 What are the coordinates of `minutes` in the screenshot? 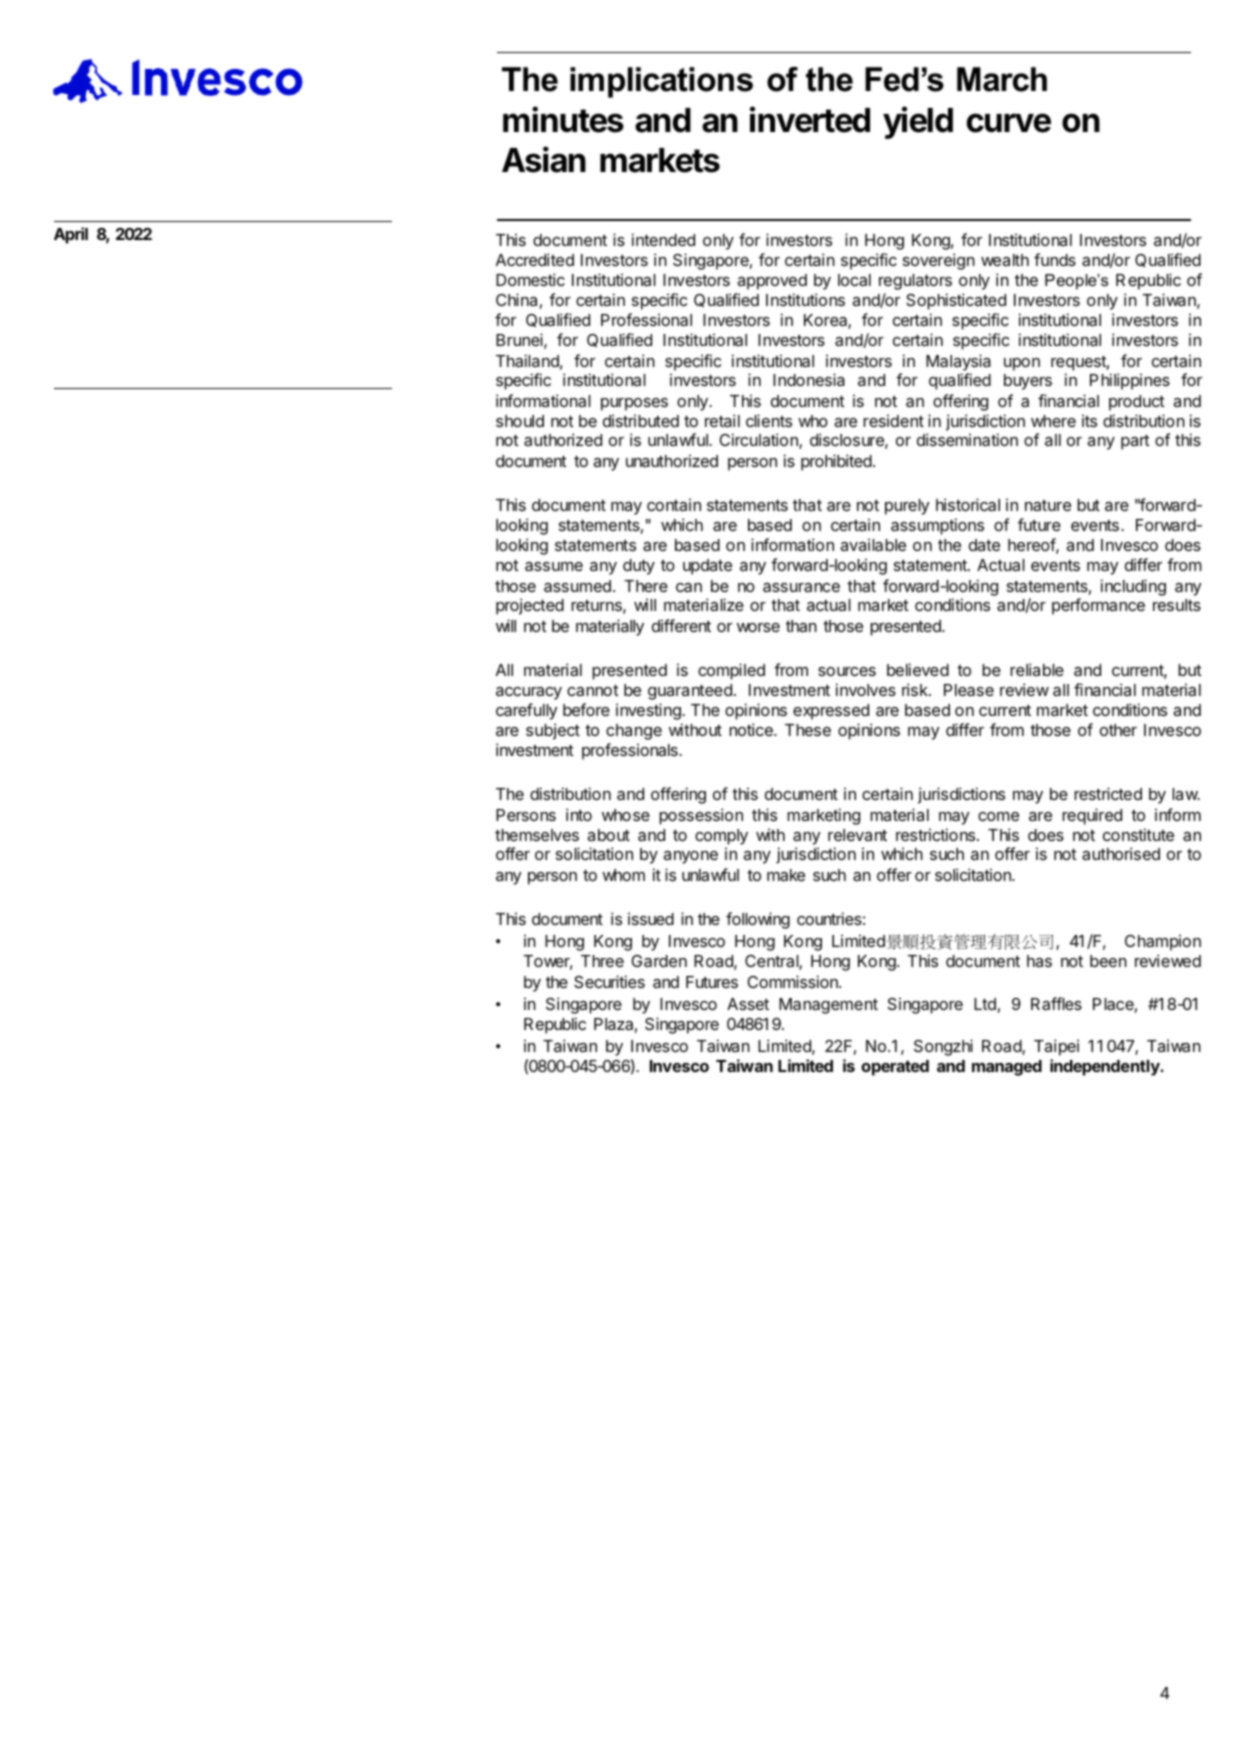 It's located at (563, 119).
